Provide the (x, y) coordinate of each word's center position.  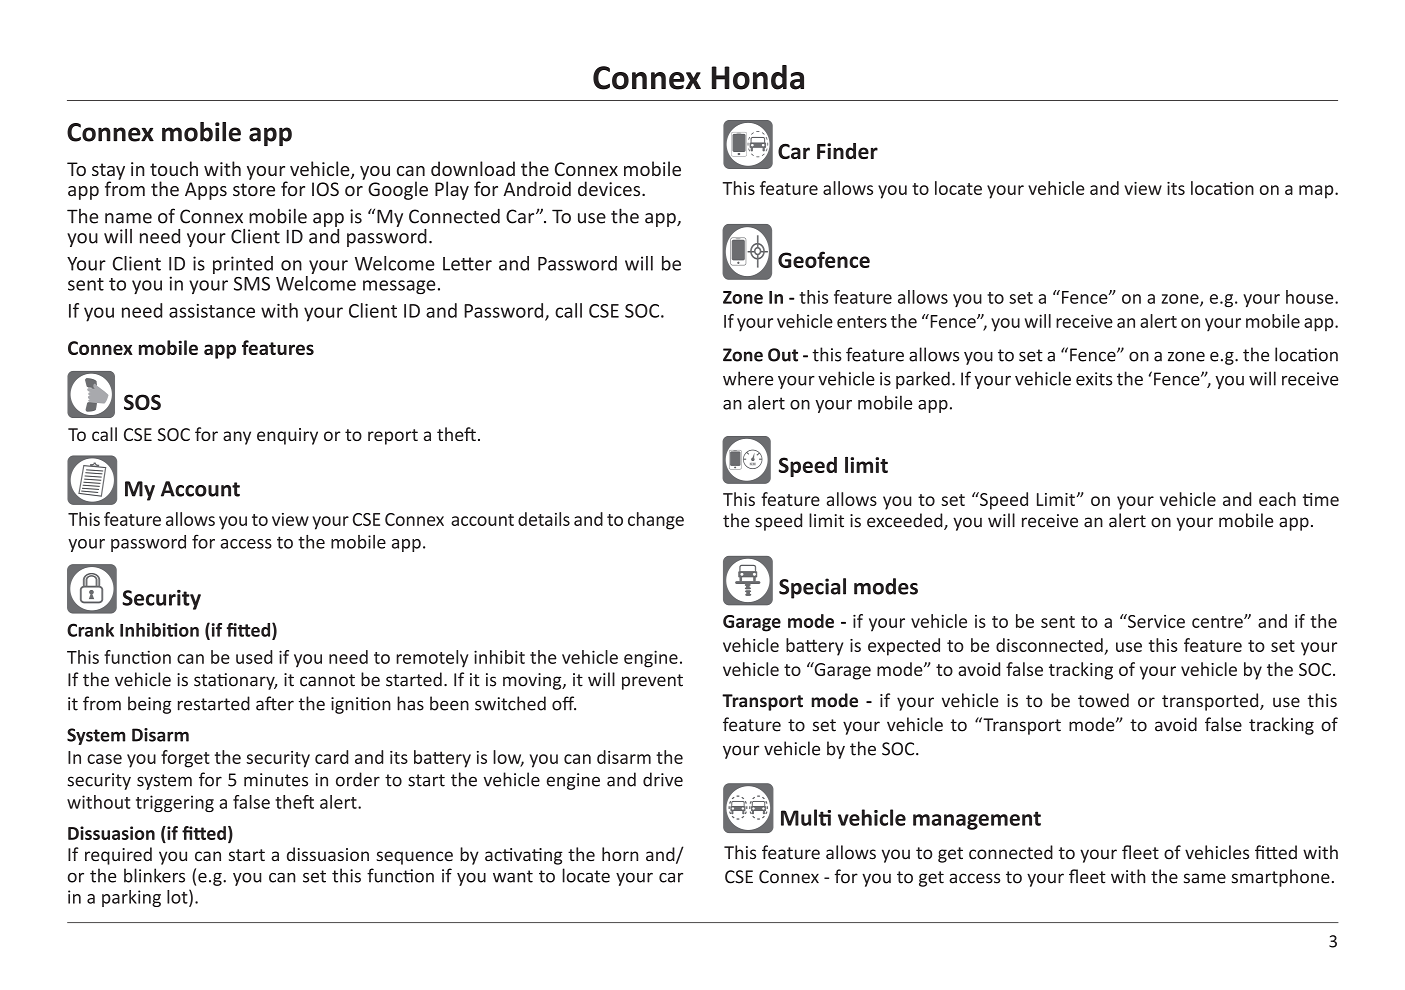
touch (174, 168)
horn (620, 854)
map (1317, 192)
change (656, 521)
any (237, 438)
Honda (758, 77)
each (1277, 499)
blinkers (154, 875)
